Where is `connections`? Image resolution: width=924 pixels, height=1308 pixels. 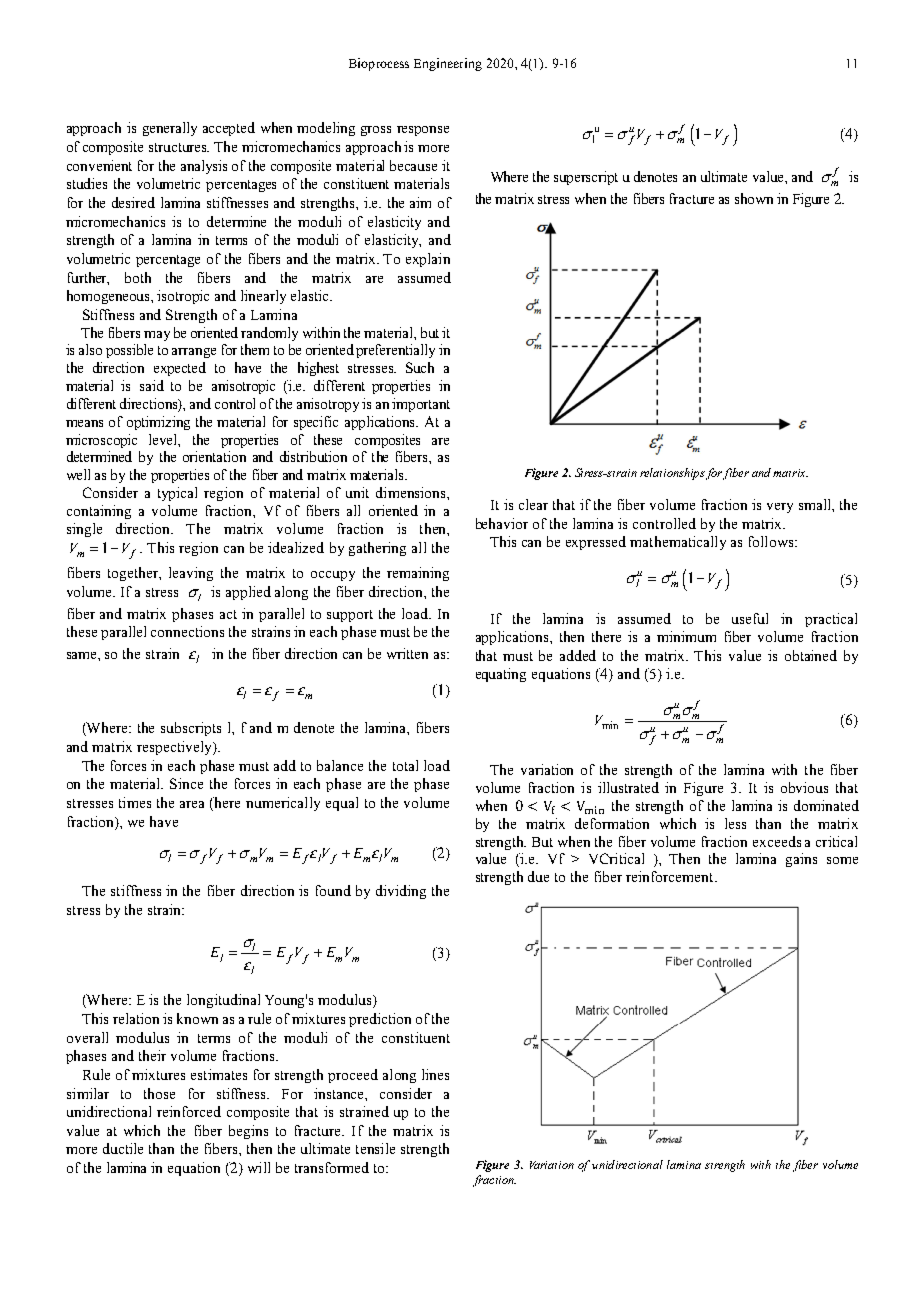
connections is located at coordinates (187, 631).
